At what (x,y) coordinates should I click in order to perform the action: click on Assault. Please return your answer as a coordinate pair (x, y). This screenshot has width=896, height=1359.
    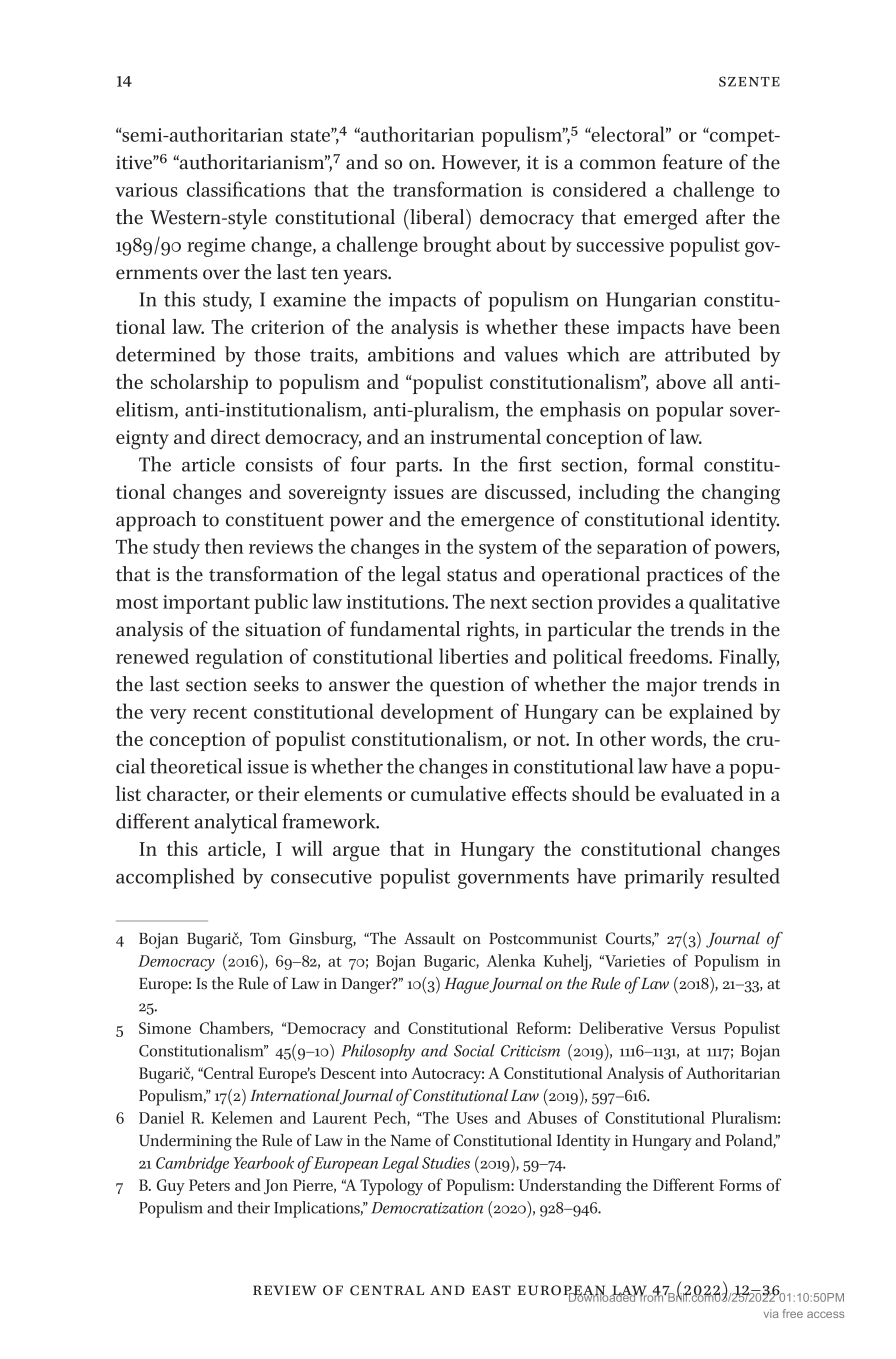
    Looking at the image, I should click on (429, 938).
